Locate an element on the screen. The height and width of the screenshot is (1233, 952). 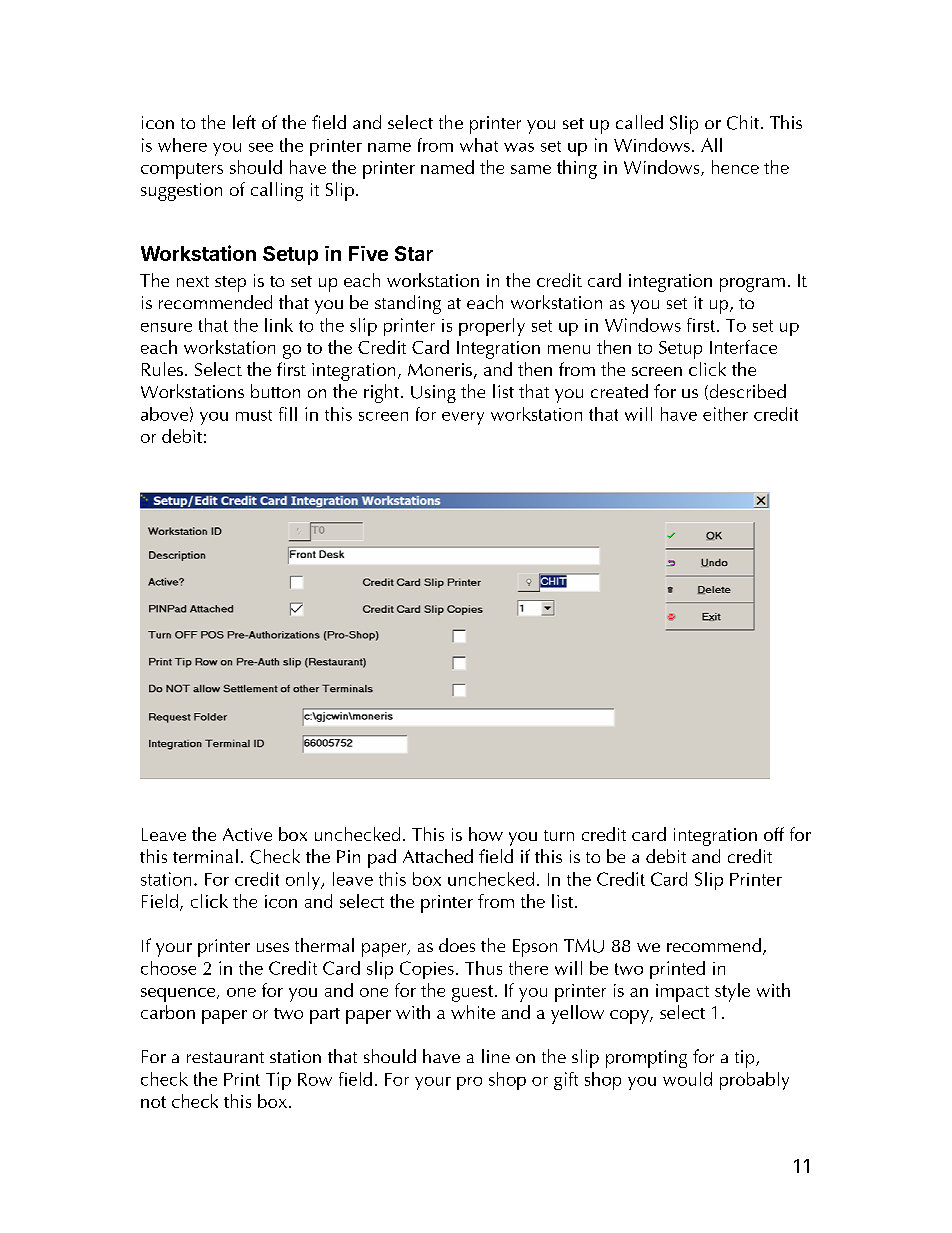
how is located at coordinates (486, 834).
